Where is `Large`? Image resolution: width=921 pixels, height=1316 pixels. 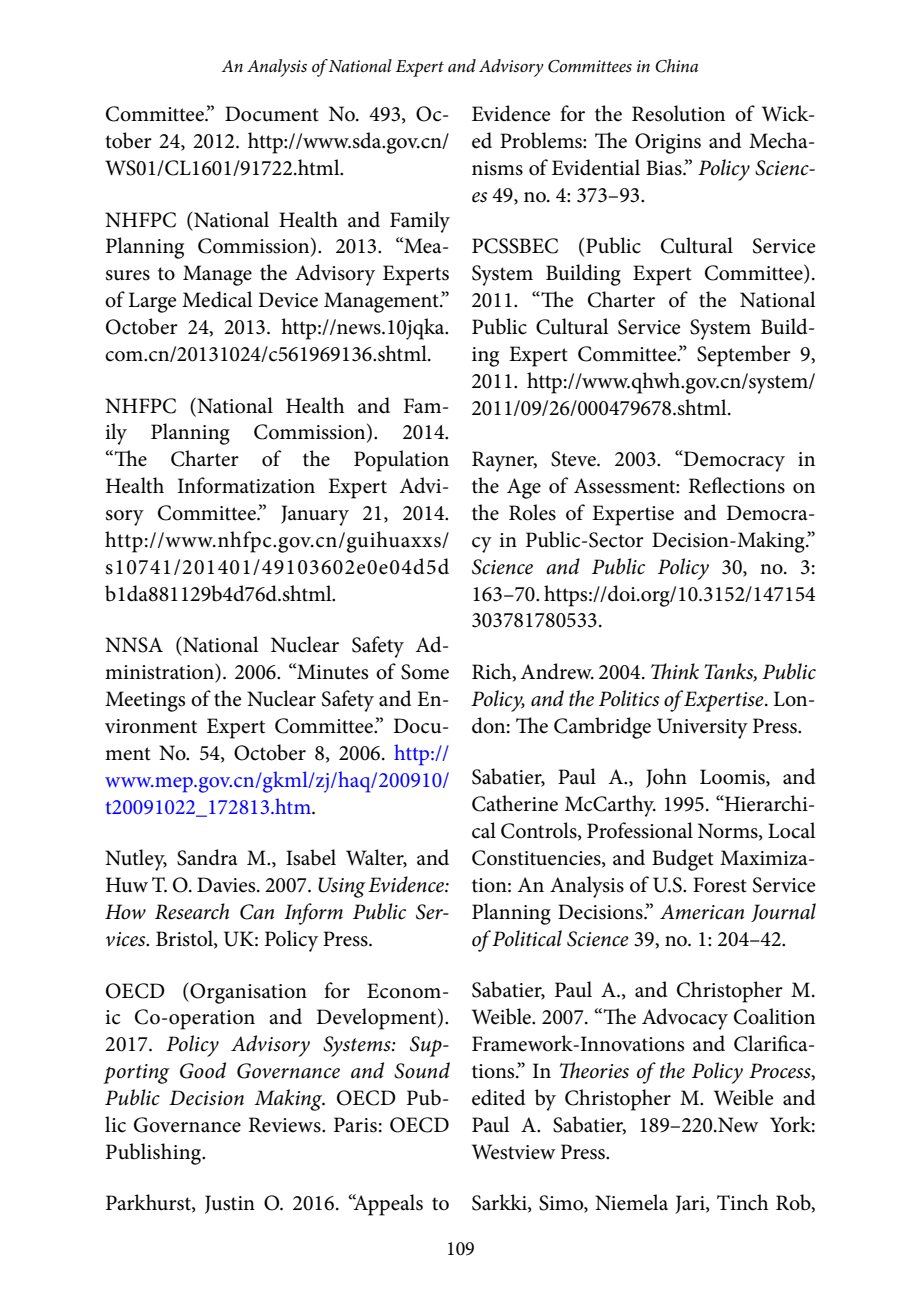 Large is located at coordinates (152, 302).
